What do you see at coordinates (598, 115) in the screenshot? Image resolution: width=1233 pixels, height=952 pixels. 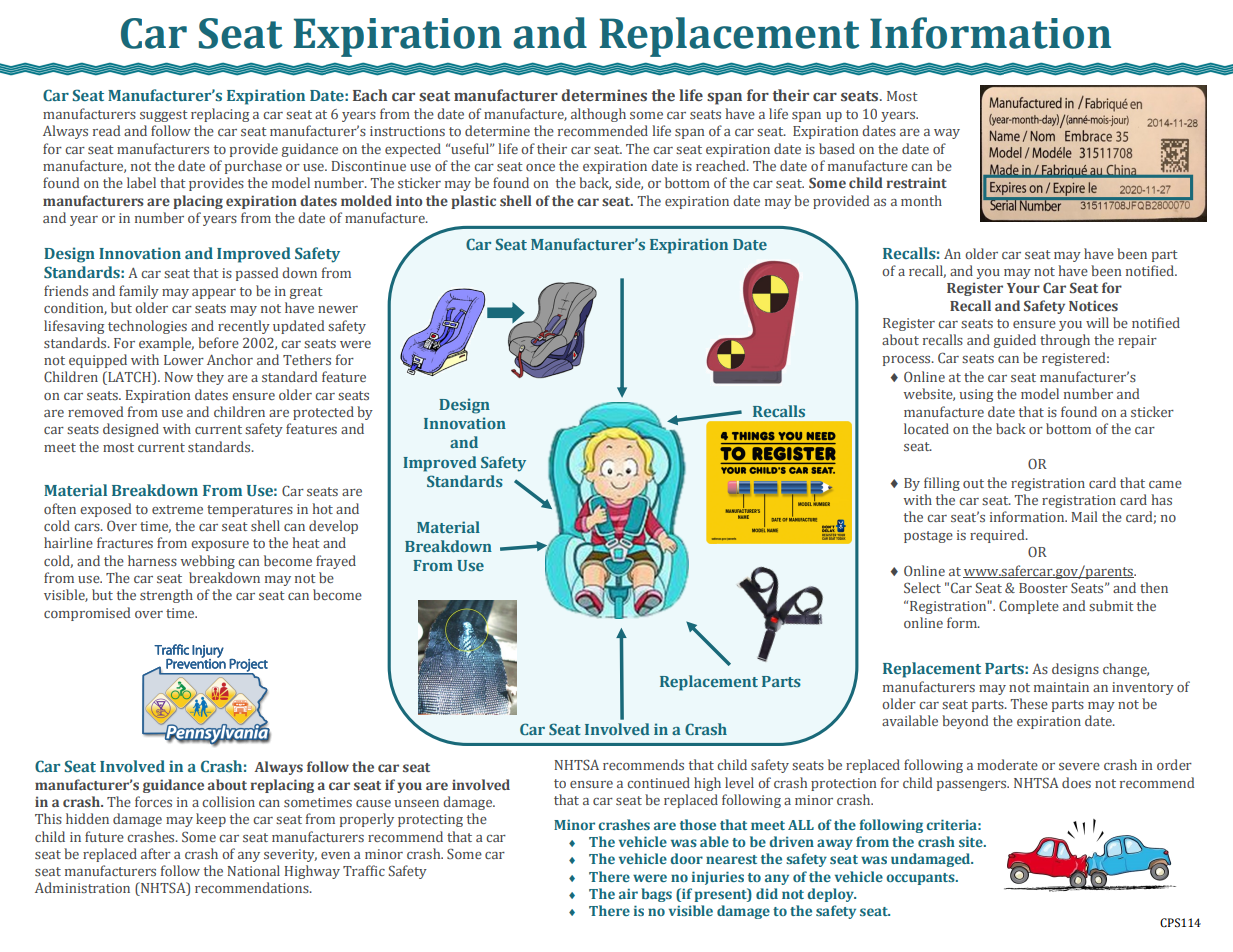 I see `although` at bounding box center [598, 115].
